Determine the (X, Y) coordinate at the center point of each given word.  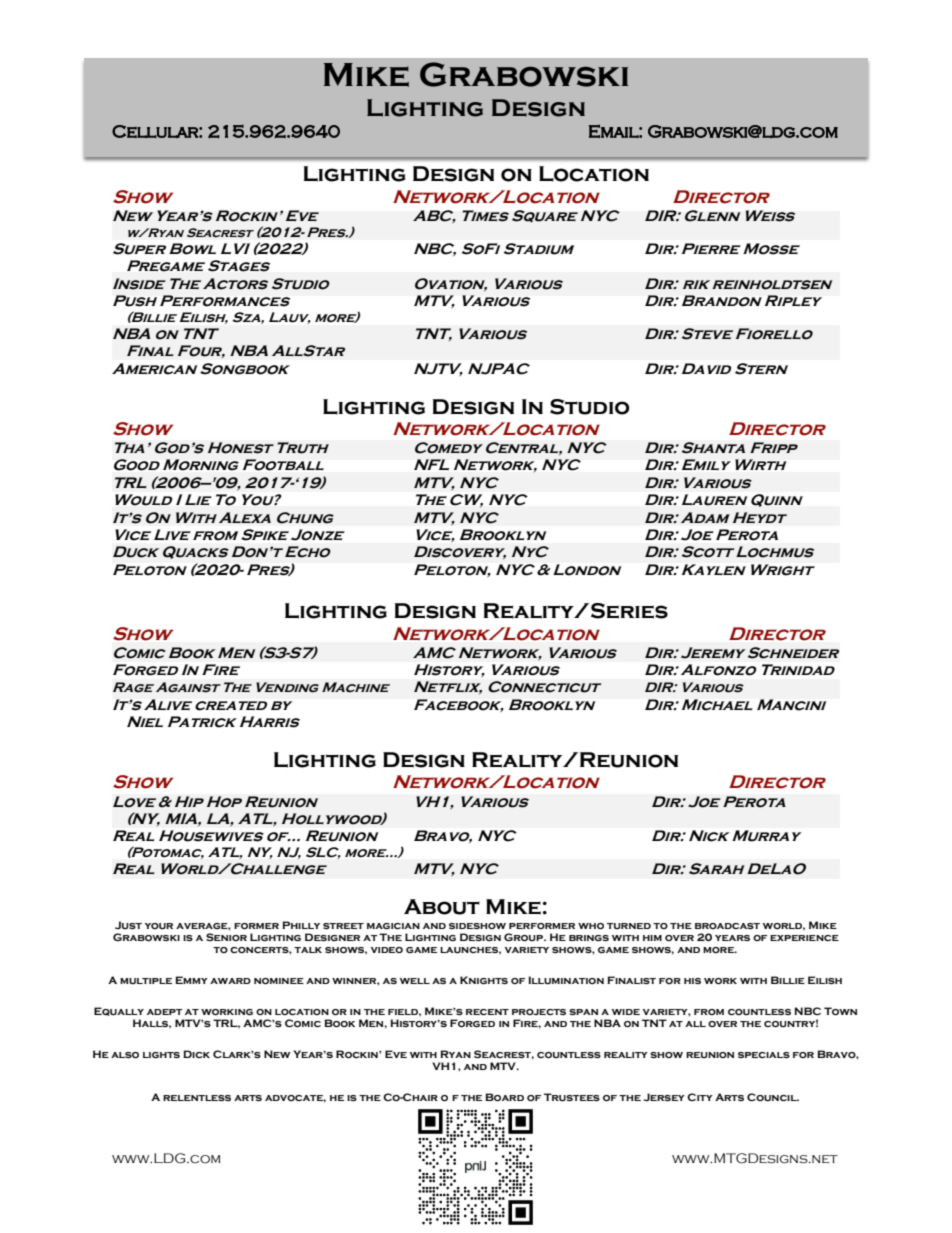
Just (128, 925)
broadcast (727, 926)
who (591, 926)
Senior (226, 937)
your (159, 926)
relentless (197, 1098)
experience (804, 938)
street (343, 926)
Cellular (156, 131)
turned (629, 926)
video (387, 950)
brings (589, 938)
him (652, 938)
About (442, 907)
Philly (301, 925)
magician (393, 926)
